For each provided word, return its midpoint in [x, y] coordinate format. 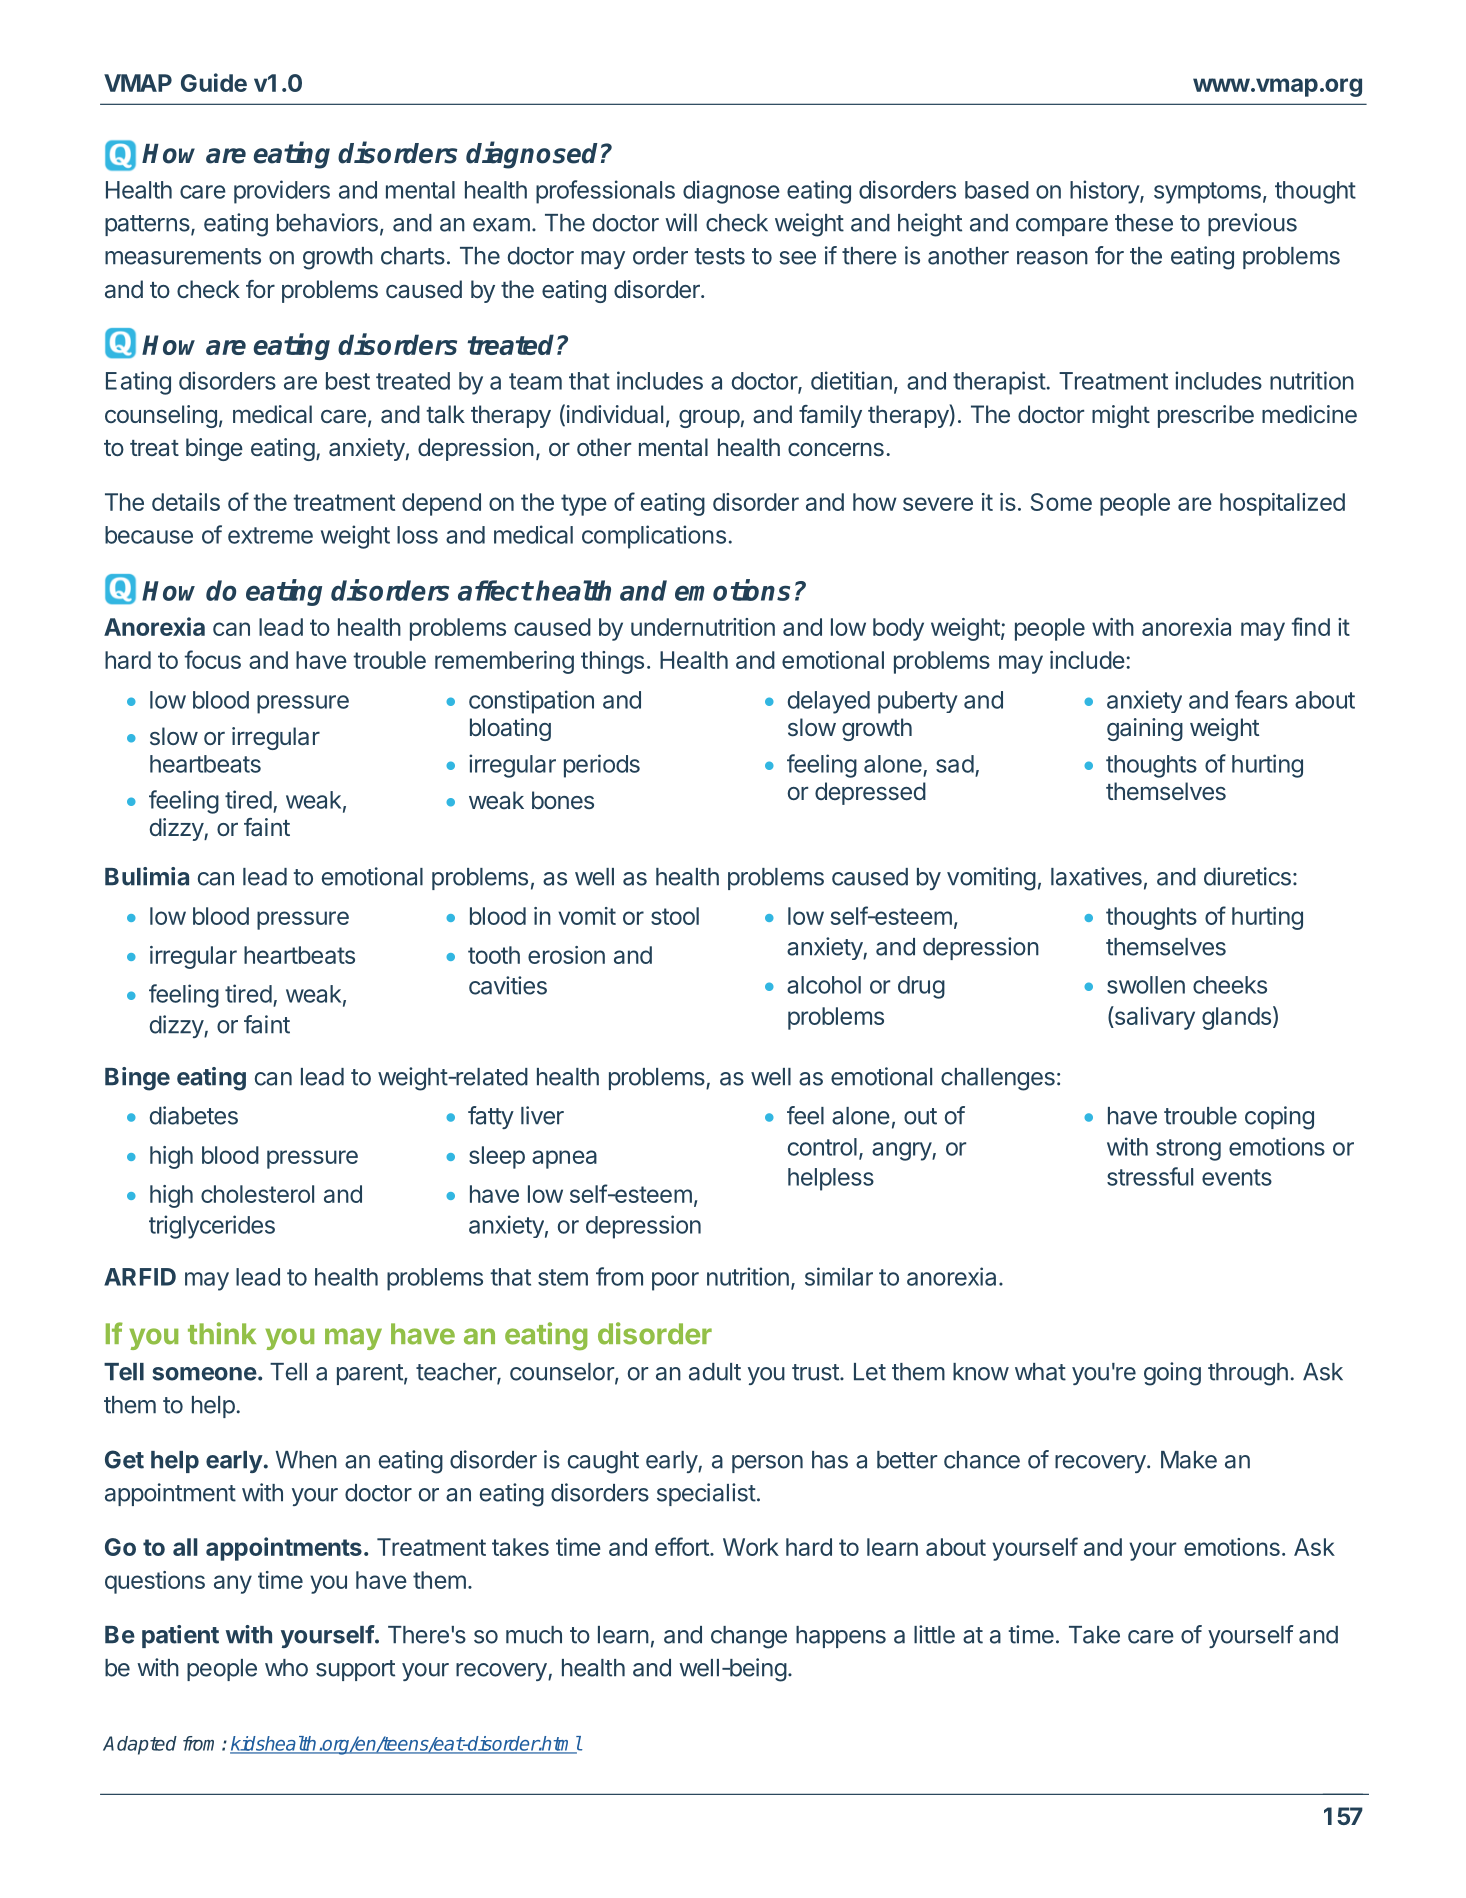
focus [212, 659]
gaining [1145, 729]
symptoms [1207, 193]
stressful [1150, 1176]
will [681, 222]
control [822, 1147]
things [612, 662]
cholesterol [257, 1194]
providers [282, 192]
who [286, 1668]
